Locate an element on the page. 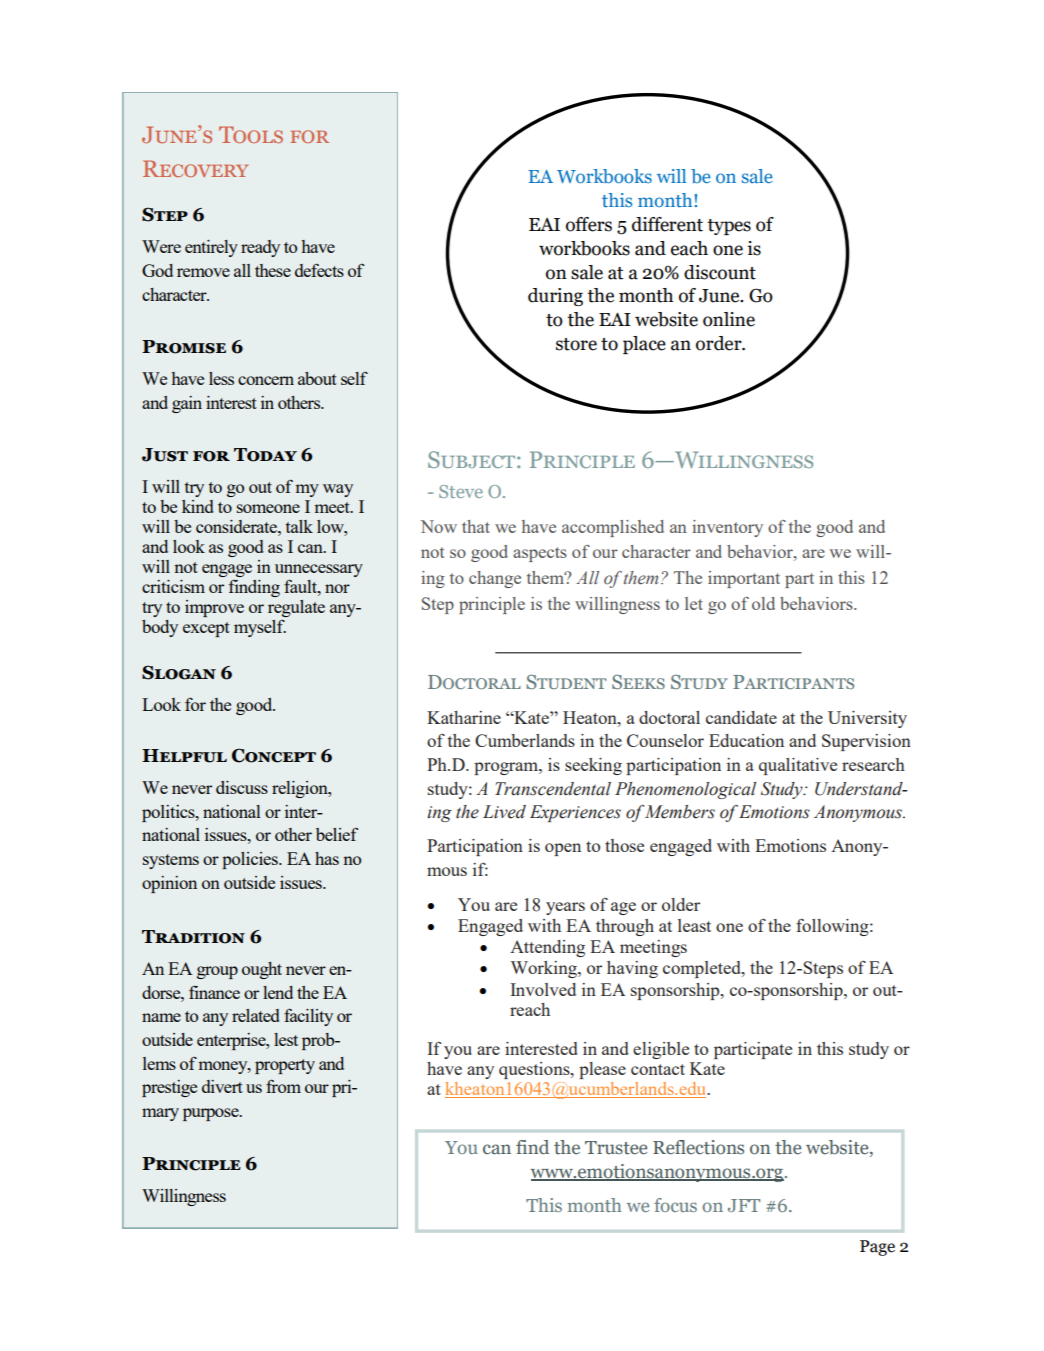  types is located at coordinates (729, 227).
